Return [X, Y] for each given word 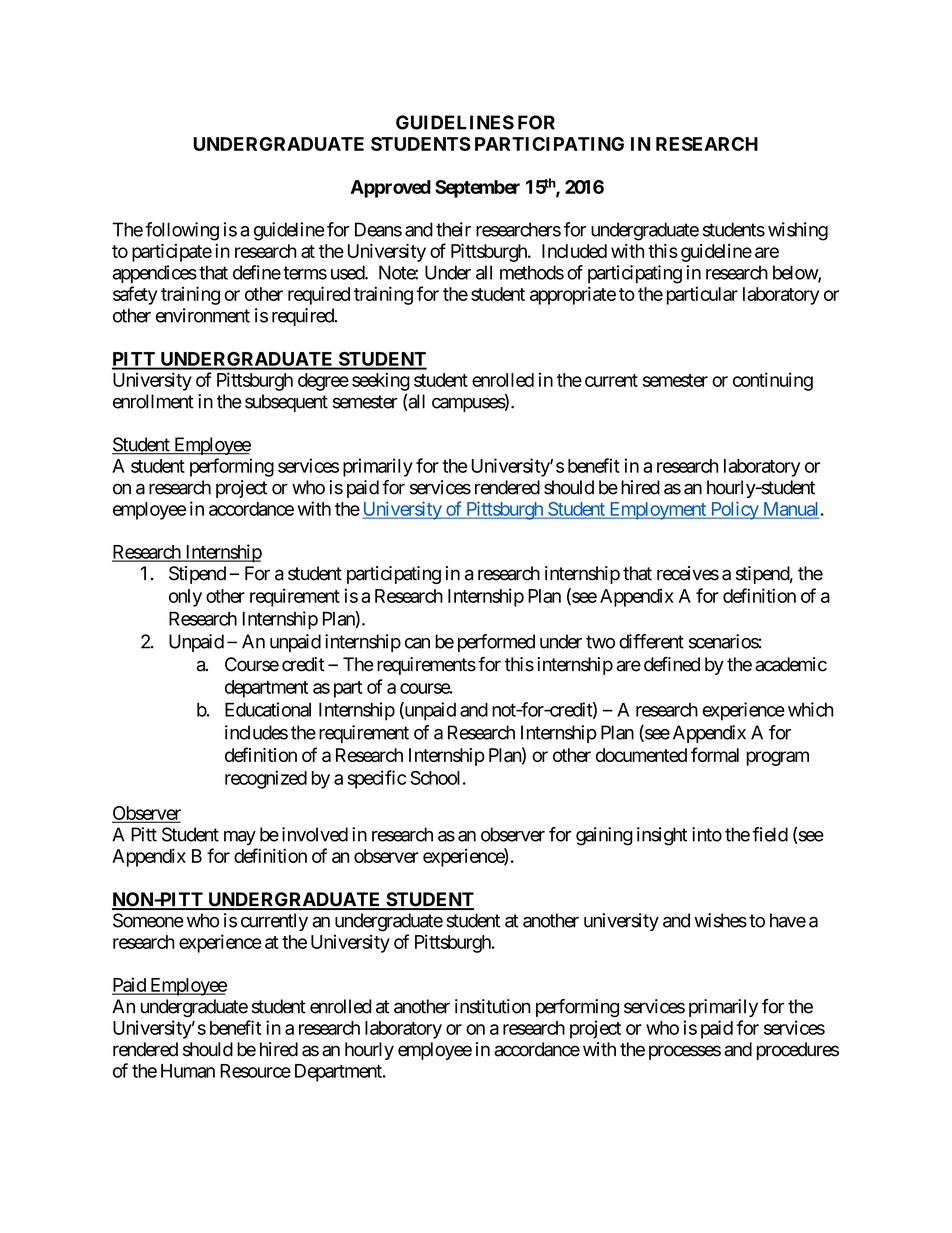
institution [493, 1006]
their [453, 229]
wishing [798, 231]
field [770, 834]
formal [715, 754]
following [182, 231]
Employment [657, 511]
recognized [266, 779]
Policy [734, 510]
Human [188, 1071]
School [435, 778]
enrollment [153, 401]
